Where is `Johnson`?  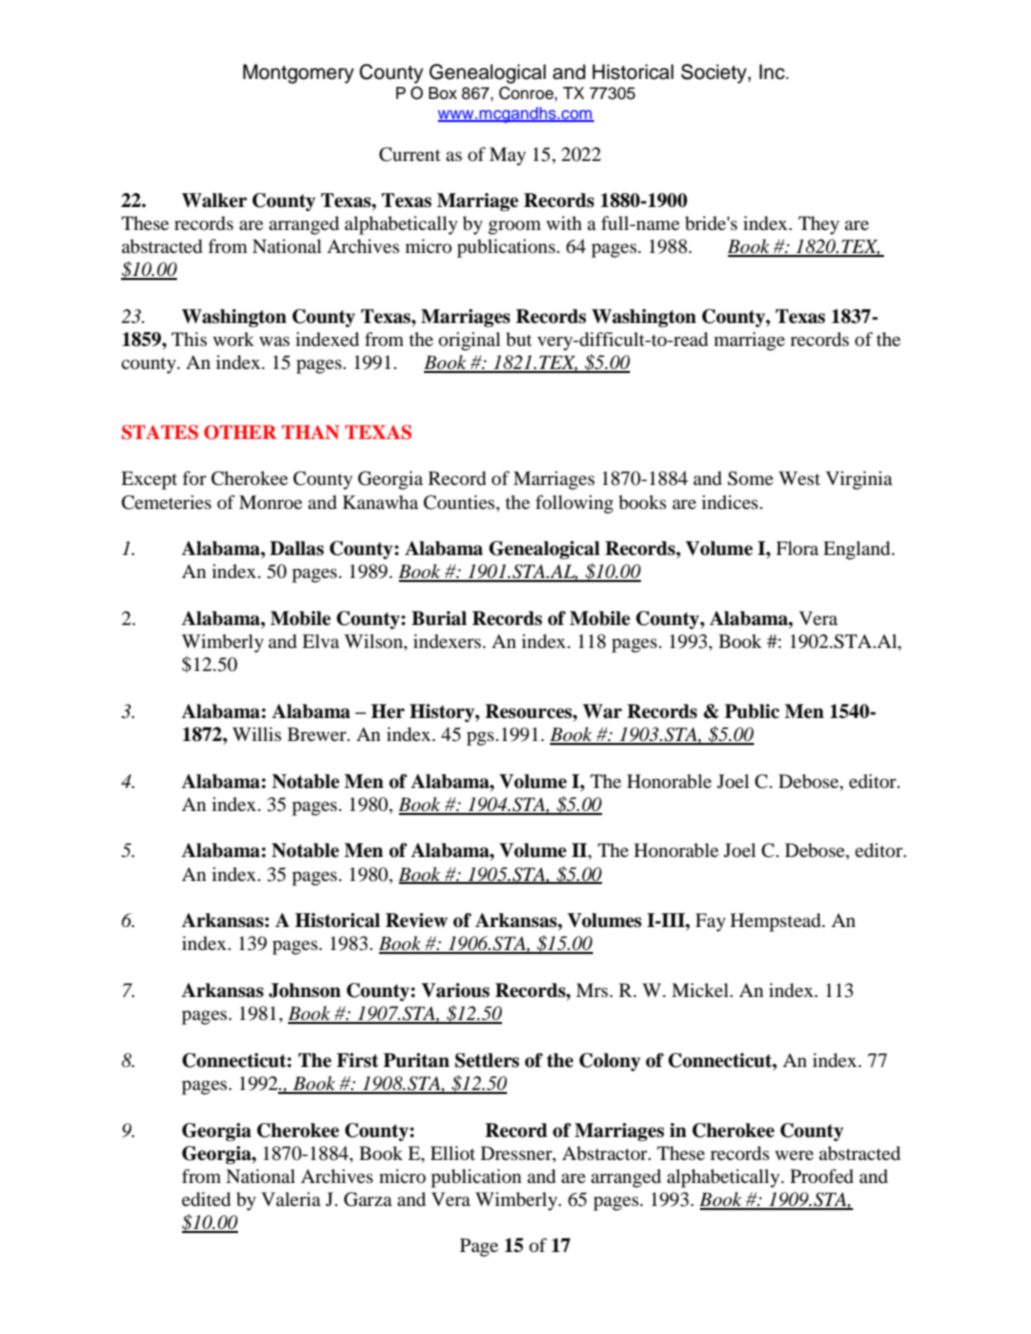
Johnson is located at coordinates (305, 990).
